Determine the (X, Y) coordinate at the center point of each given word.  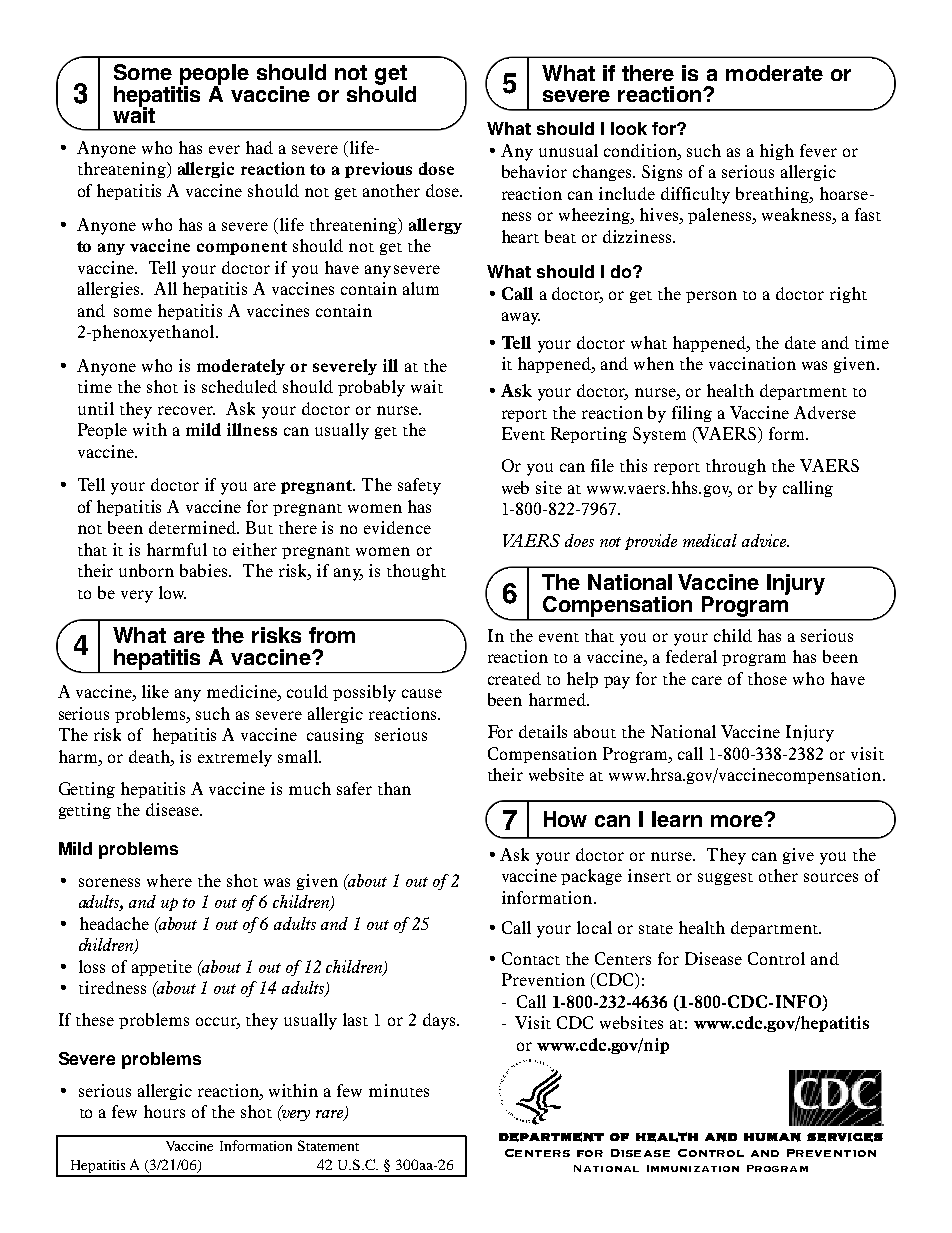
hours (164, 1111)
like (155, 691)
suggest (725, 879)
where (169, 880)
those (767, 678)
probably (371, 388)
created (514, 678)
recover (186, 410)
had (259, 147)
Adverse (825, 412)
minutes (399, 1090)
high (777, 152)
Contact (531, 958)
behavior (534, 171)
